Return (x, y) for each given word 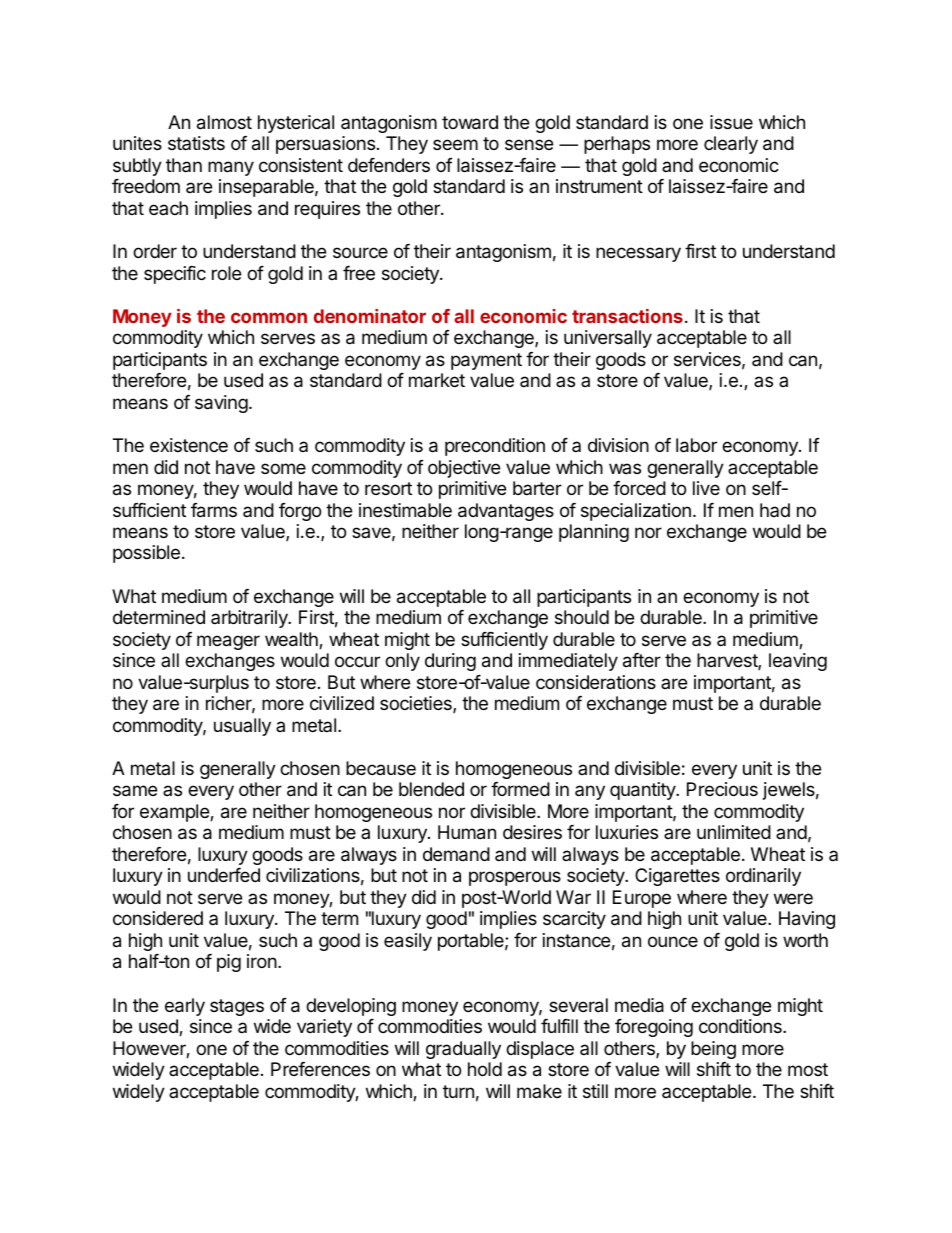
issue (731, 122)
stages (237, 1007)
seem (455, 144)
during (450, 662)
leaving (798, 662)
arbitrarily (250, 619)
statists (196, 143)
